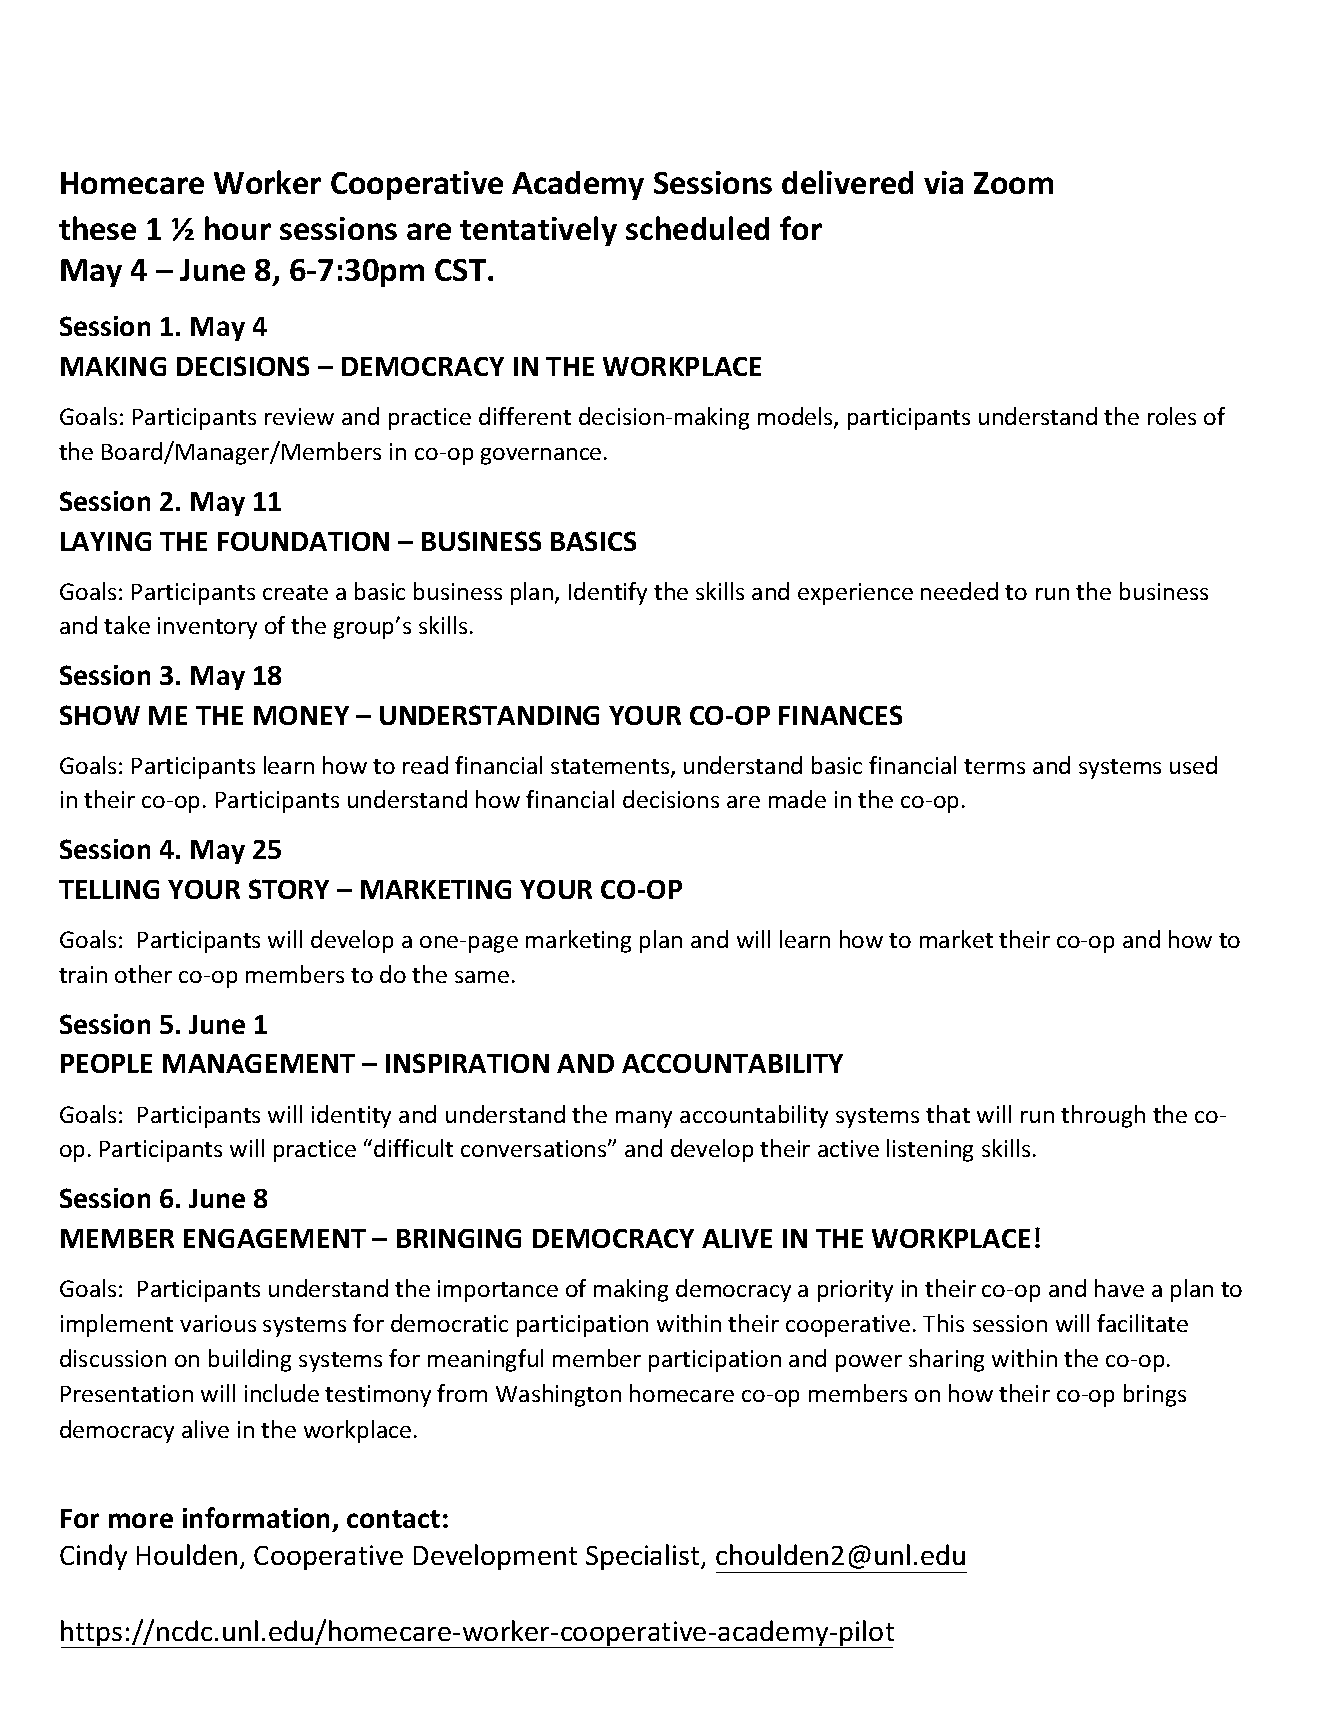  What do you see at coordinates (498, 1291) in the screenshot?
I see `importance` at bounding box center [498, 1291].
